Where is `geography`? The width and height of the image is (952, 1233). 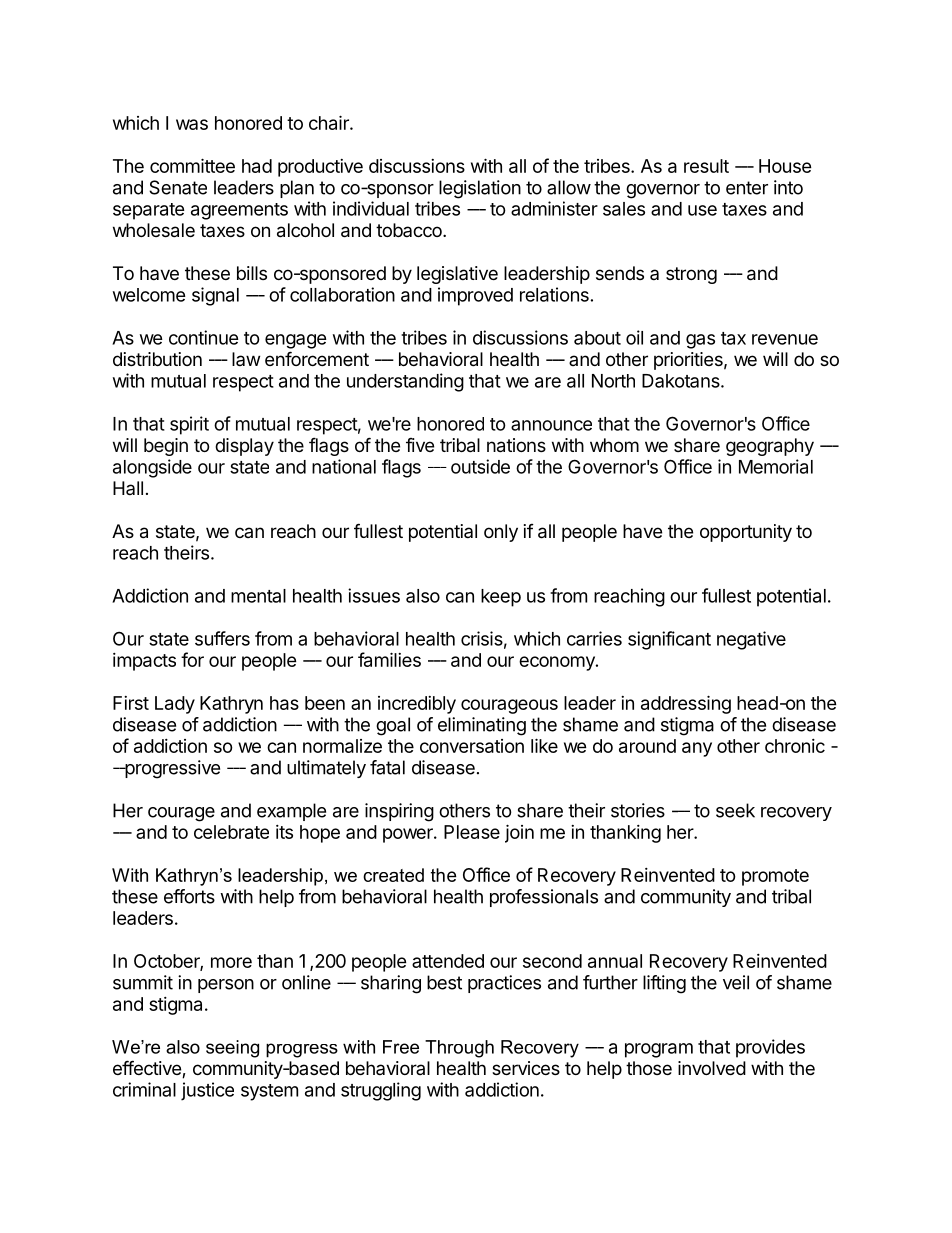
geography is located at coordinates (770, 447).
